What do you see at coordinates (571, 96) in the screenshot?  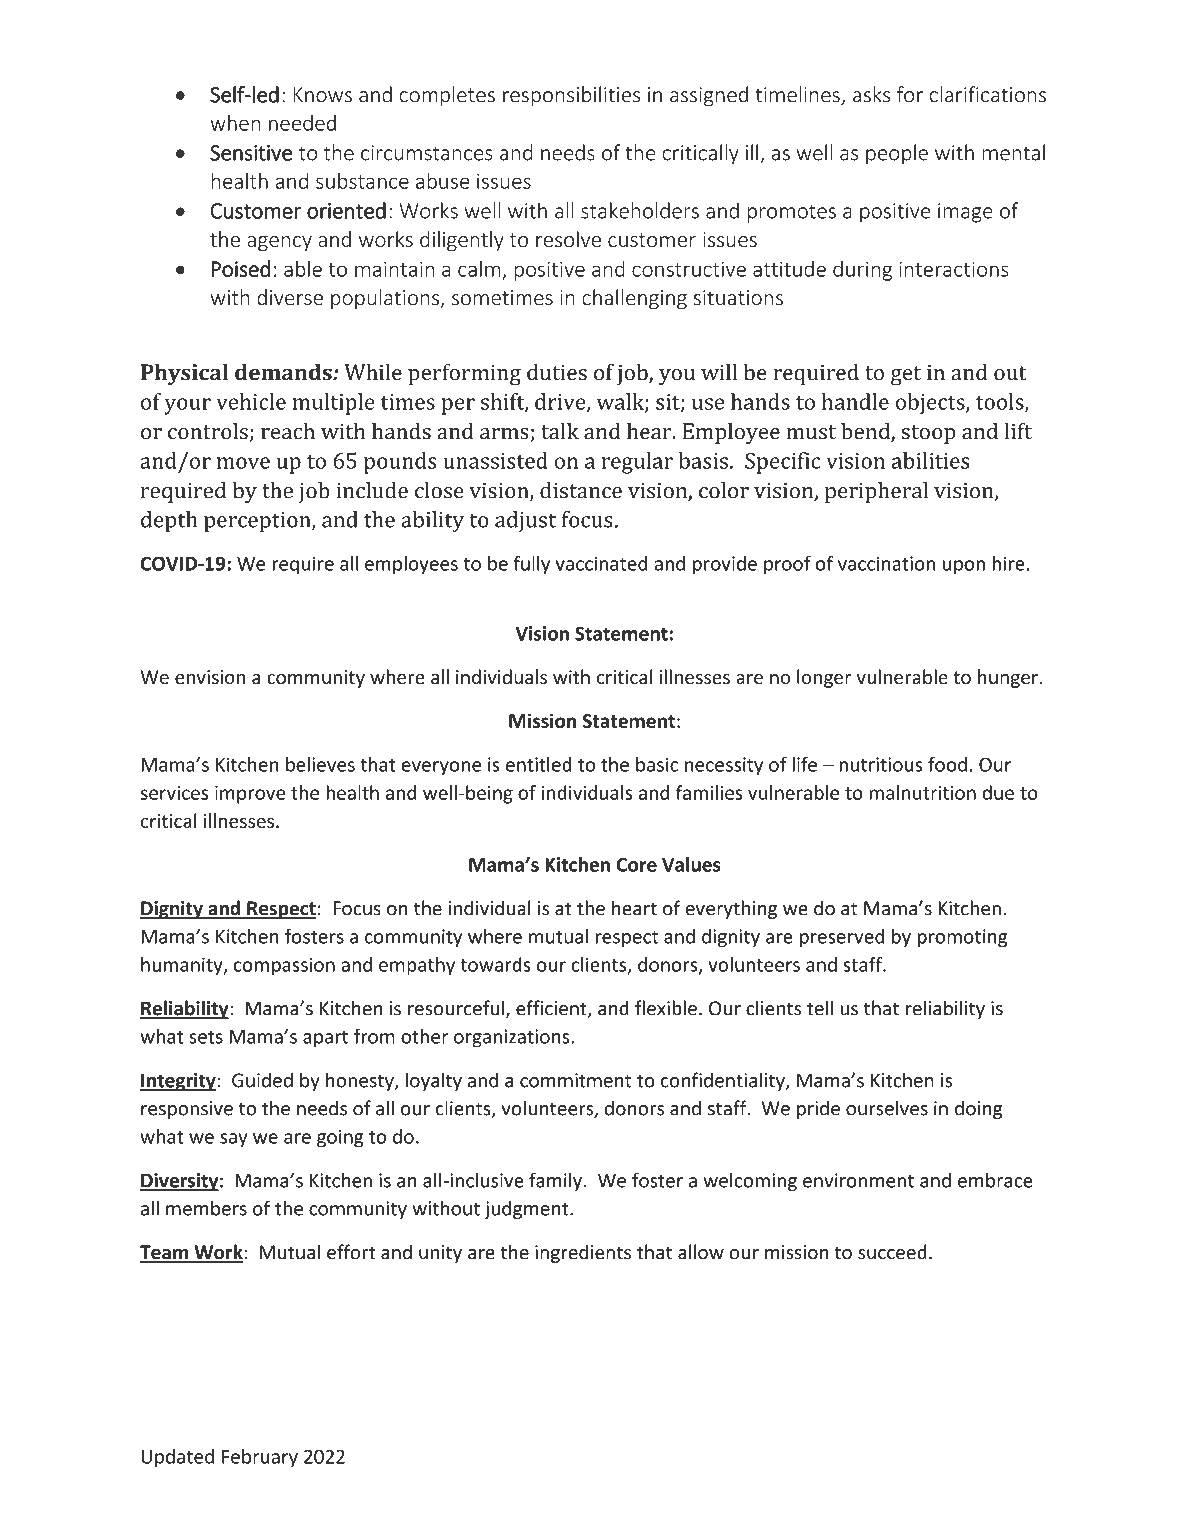 I see `responsibilities` at bounding box center [571, 96].
